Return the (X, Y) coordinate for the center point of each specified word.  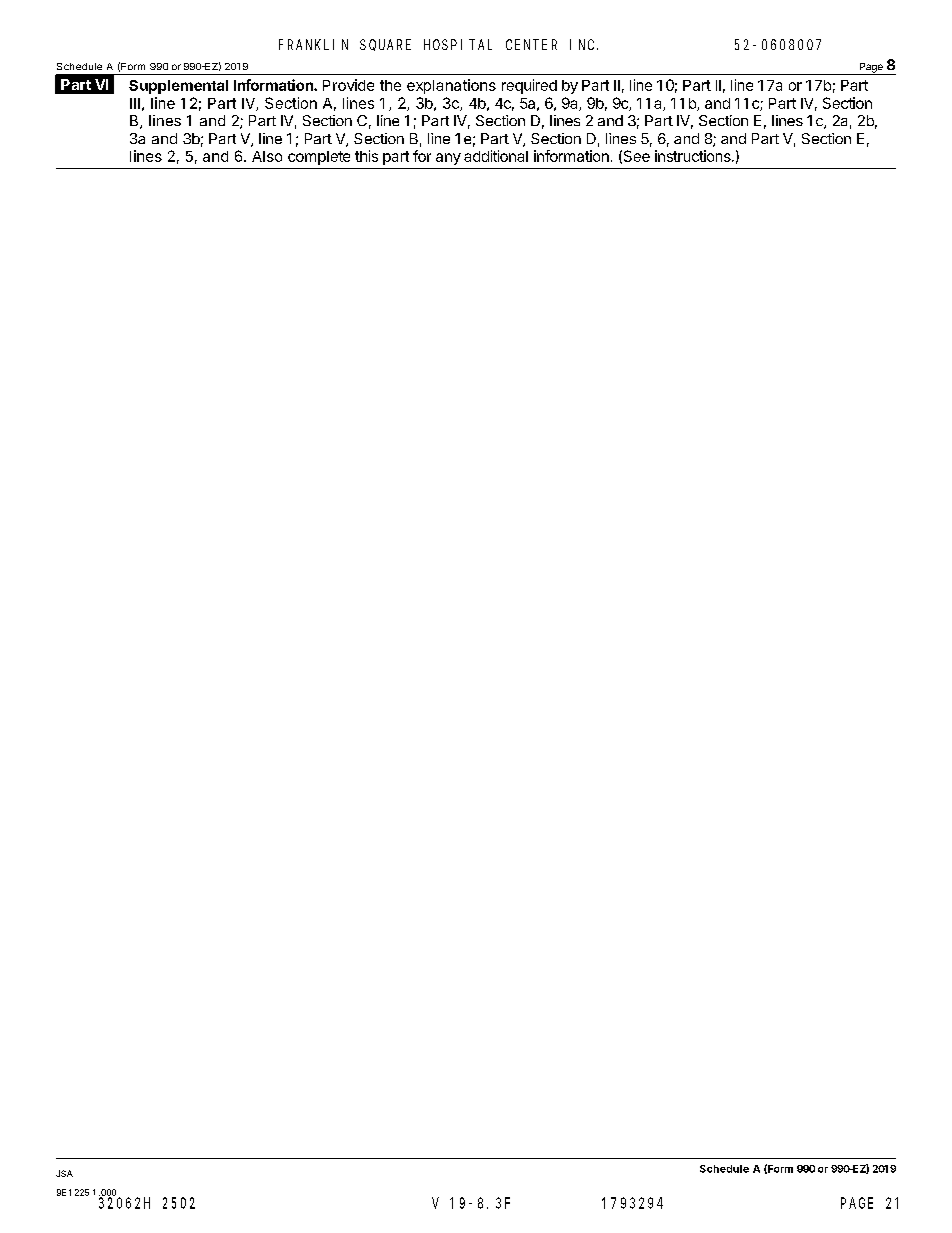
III (135, 103)
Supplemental (178, 87)
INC (584, 44)
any (448, 159)
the (390, 85)
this (366, 156)
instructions (694, 156)
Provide (348, 85)
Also (267, 156)
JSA (64, 1173)
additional (496, 156)
